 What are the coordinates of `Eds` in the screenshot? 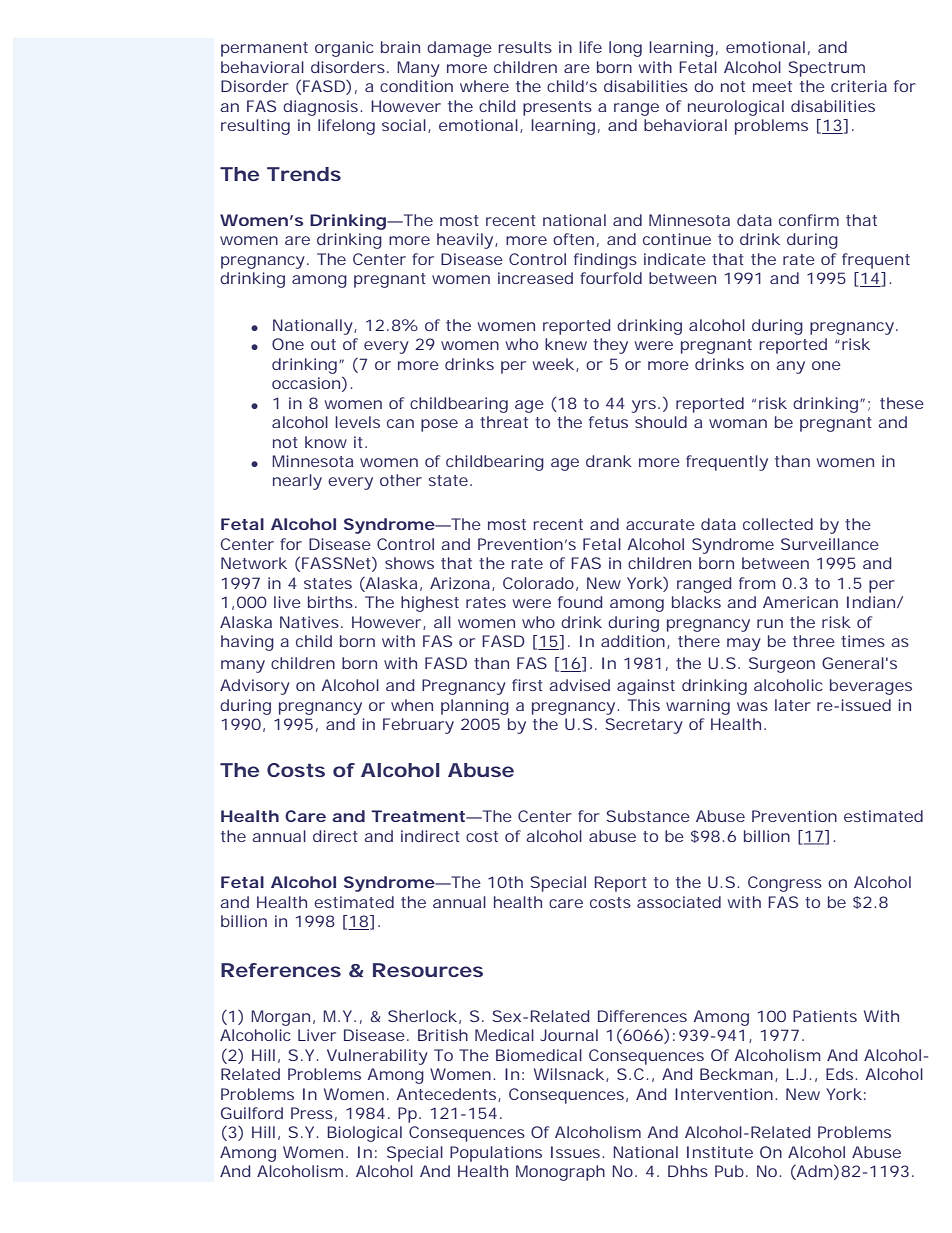 It's located at (841, 1074).
